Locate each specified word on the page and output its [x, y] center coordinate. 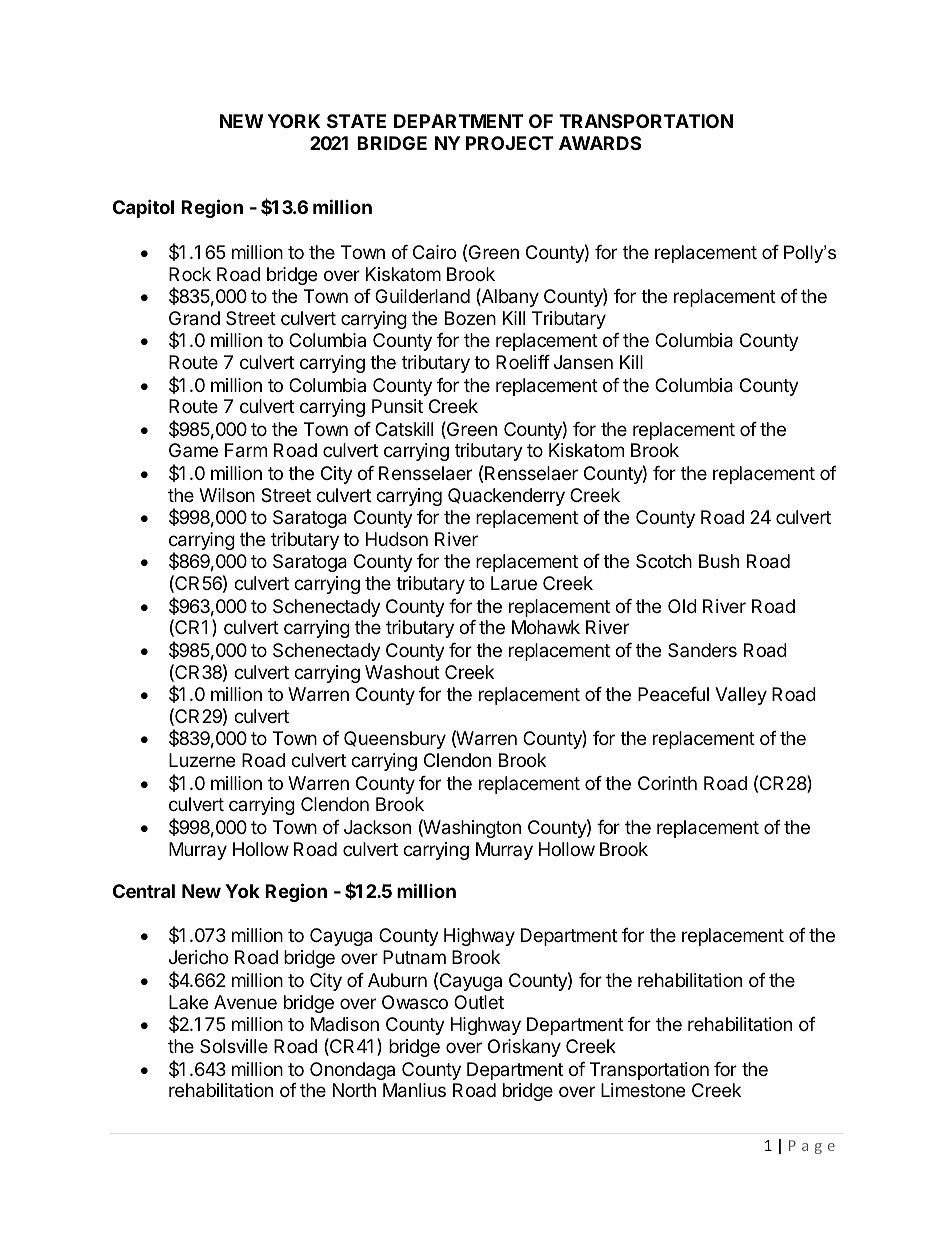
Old [682, 606]
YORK [294, 121]
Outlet [479, 1002]
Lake [188, 1002]
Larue [514, 583]
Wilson [227, 495]
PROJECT [510, 143]
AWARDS [600, 143]
